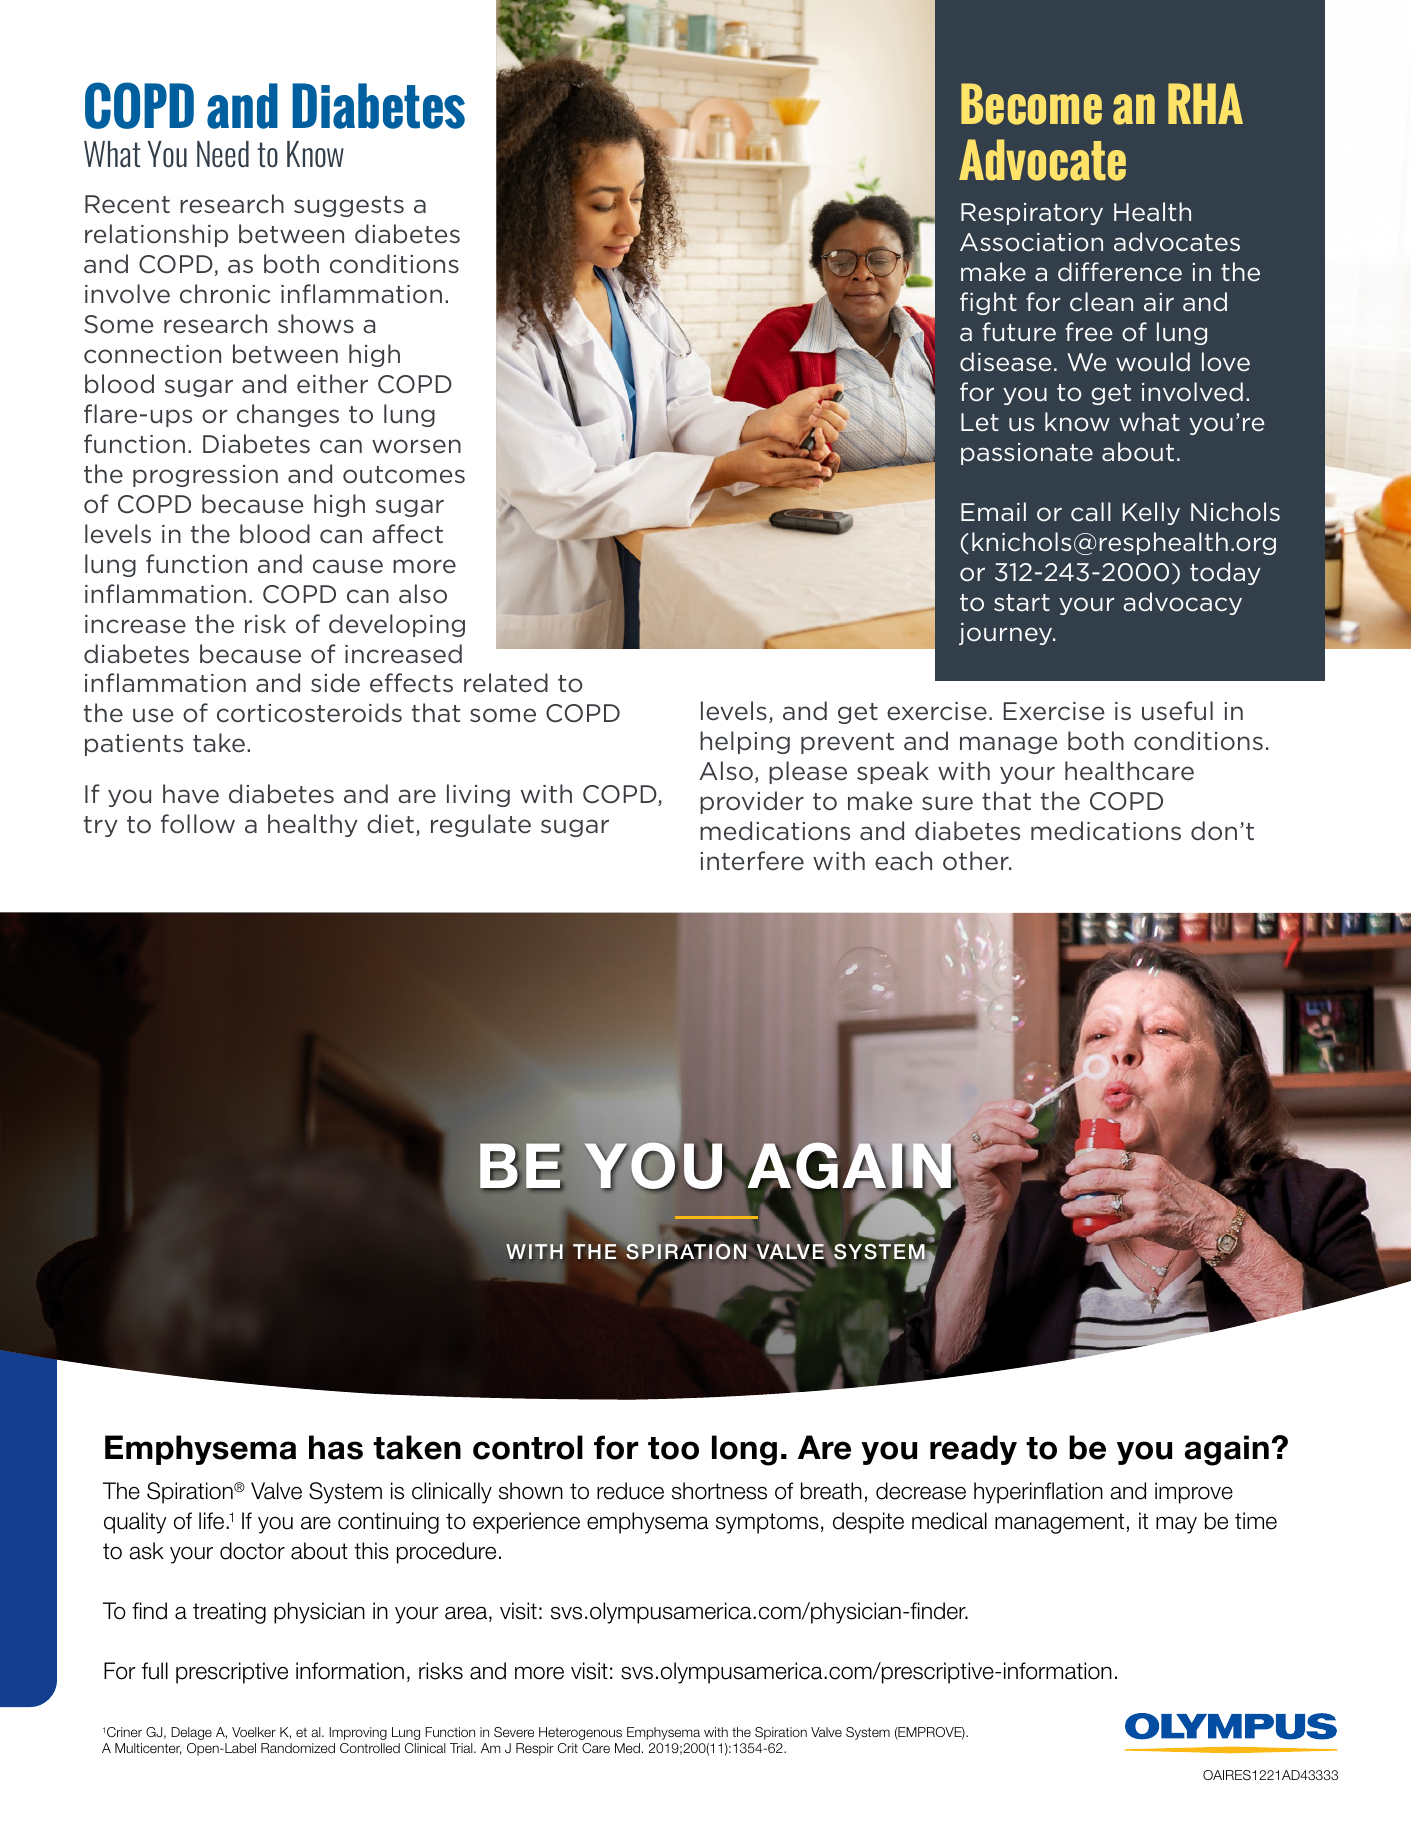 This screenshot has height=1826, width=1411. I want to click on have, so click(191, 794).
